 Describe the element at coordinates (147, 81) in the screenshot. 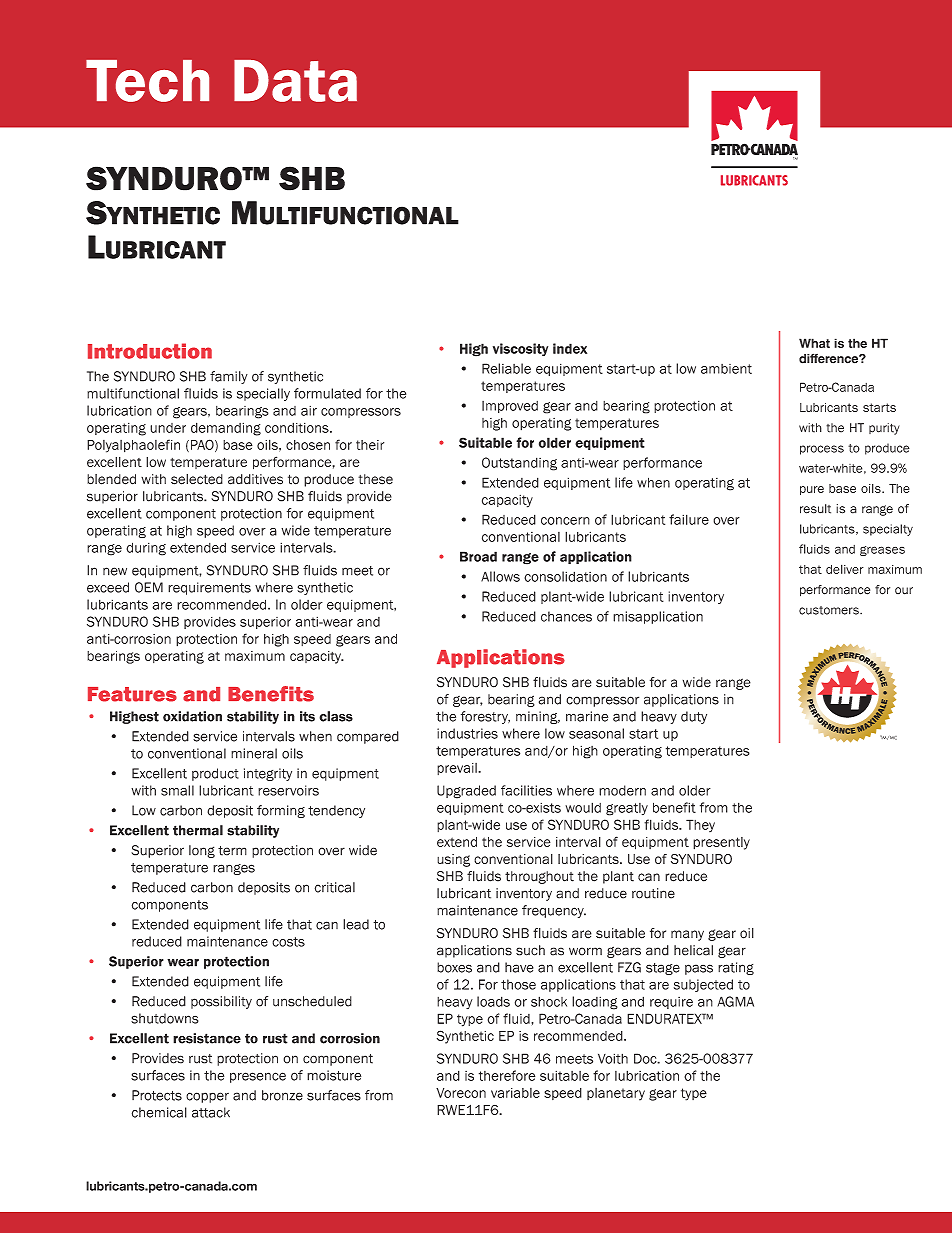

I see `Tech` at that location.
